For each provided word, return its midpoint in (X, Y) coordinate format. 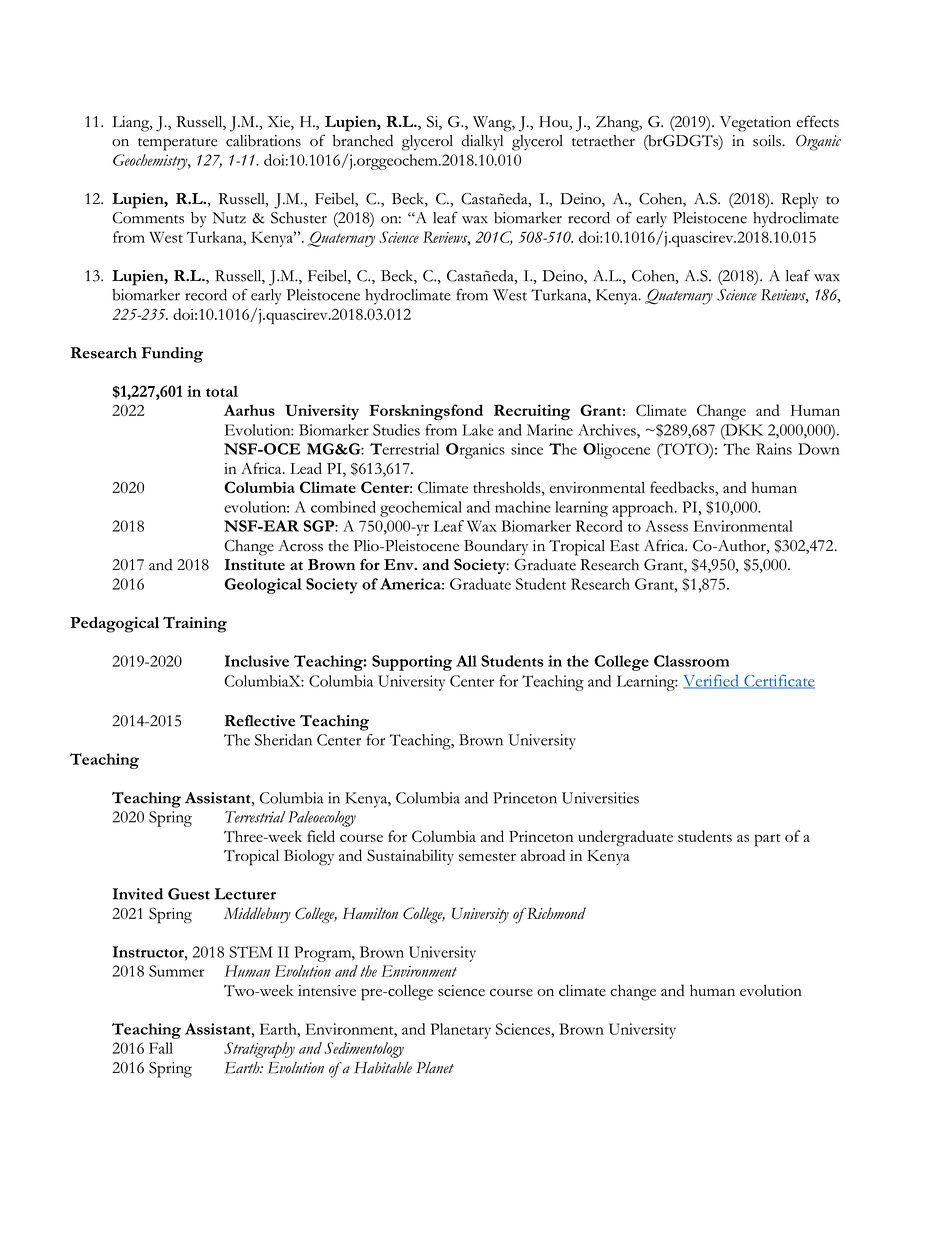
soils (768, 141)
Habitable (383, 1068)
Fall (161, 1048)
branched (363, 140)
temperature (177, 144)
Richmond (555, 913)
